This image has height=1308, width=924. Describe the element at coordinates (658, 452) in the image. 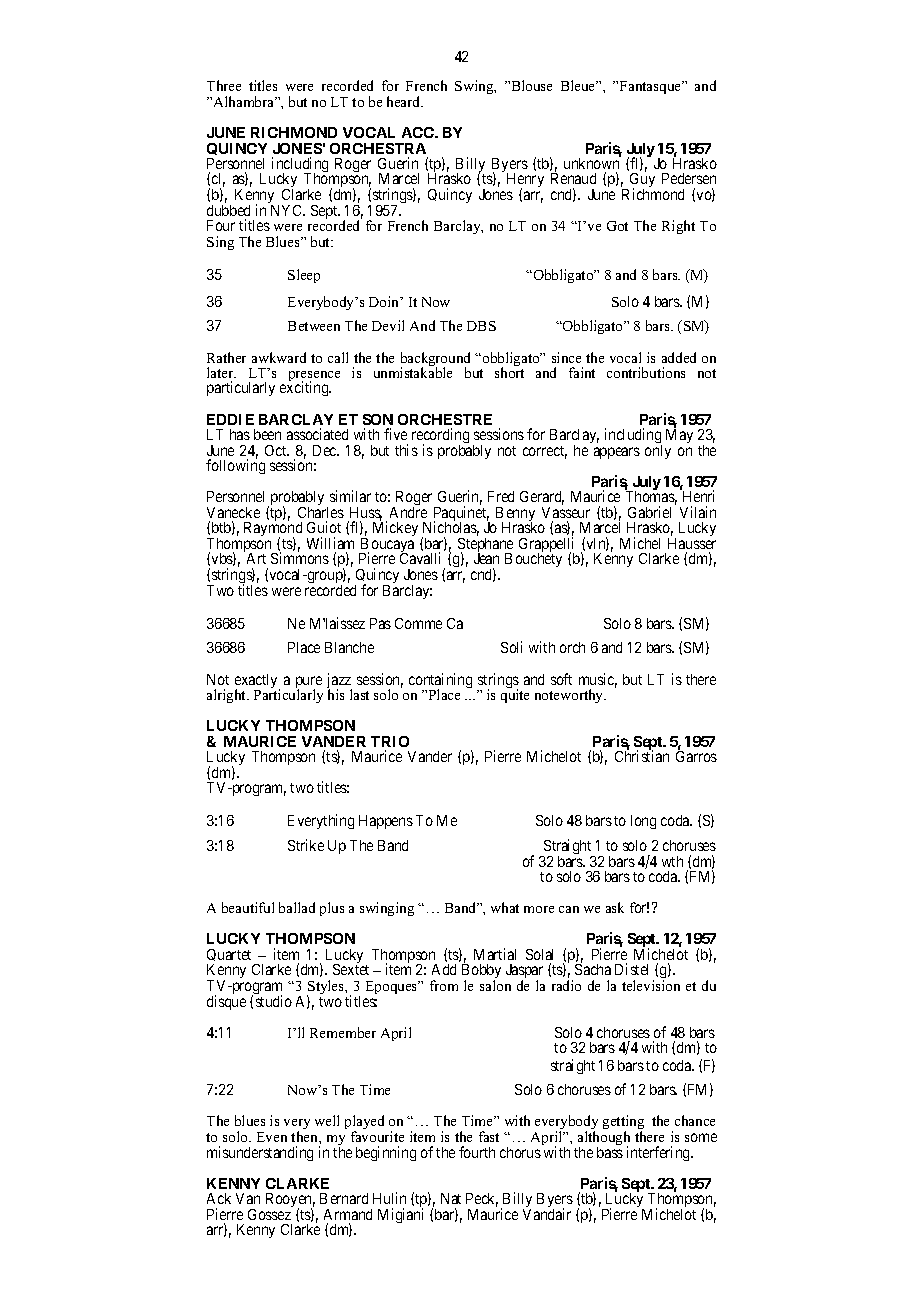

I see `only` at that location.
